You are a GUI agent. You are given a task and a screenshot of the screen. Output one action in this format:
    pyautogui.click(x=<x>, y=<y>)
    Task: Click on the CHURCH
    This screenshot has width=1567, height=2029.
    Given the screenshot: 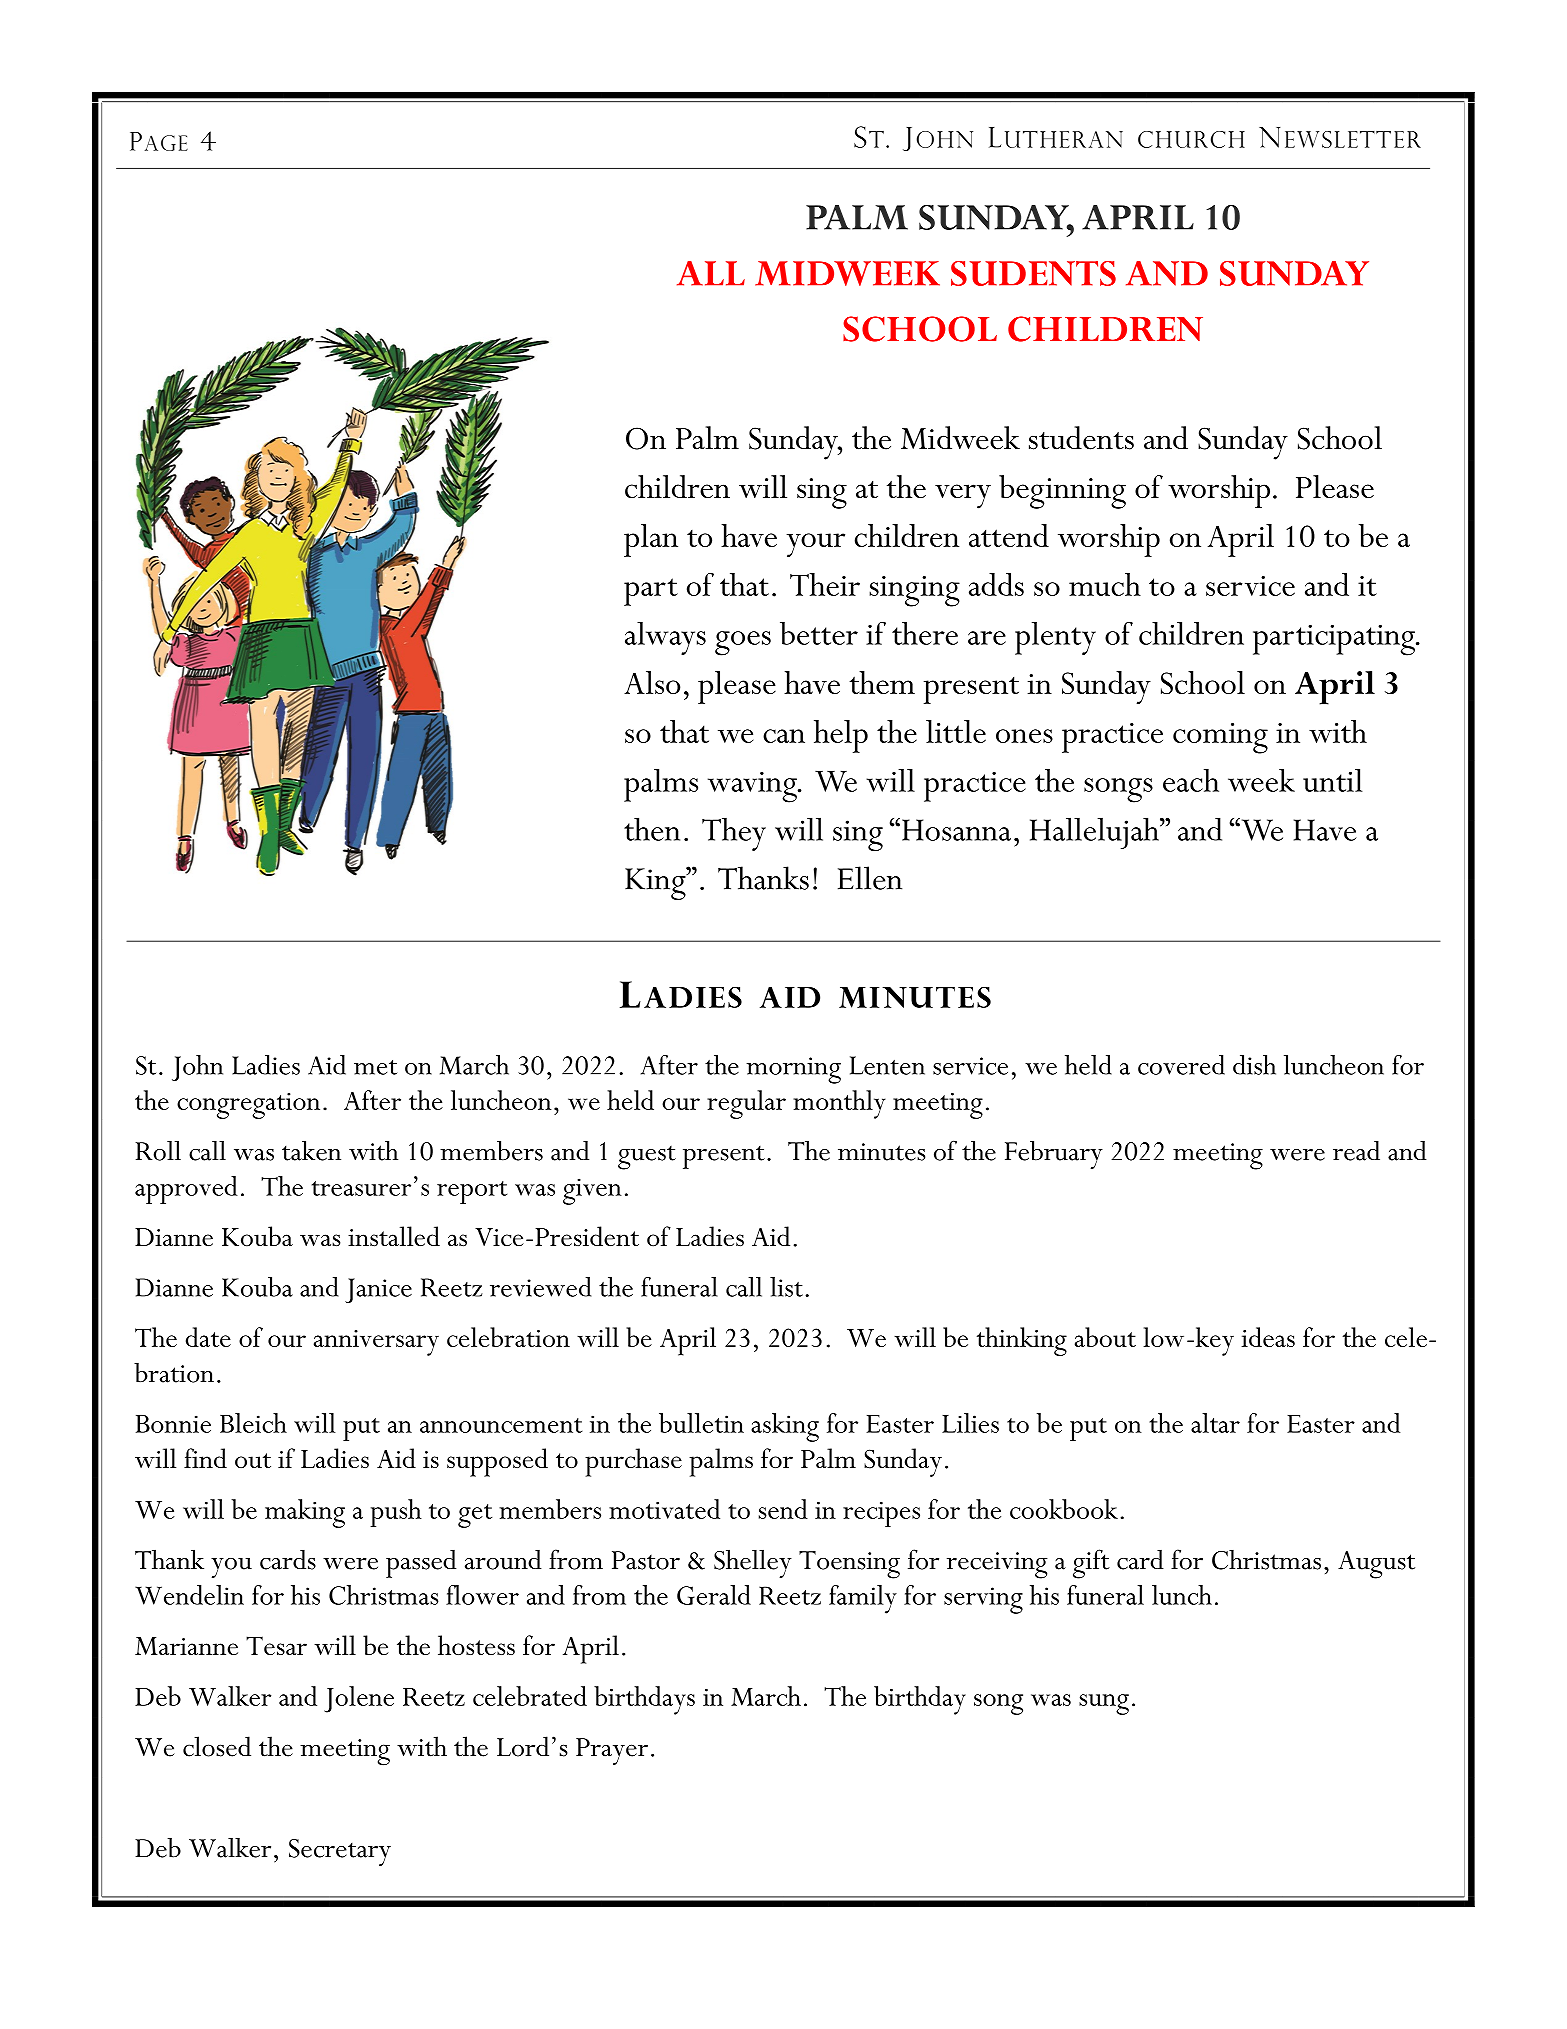 What is the action you would take?
    pyautogui.click(x=1191, y=139)
